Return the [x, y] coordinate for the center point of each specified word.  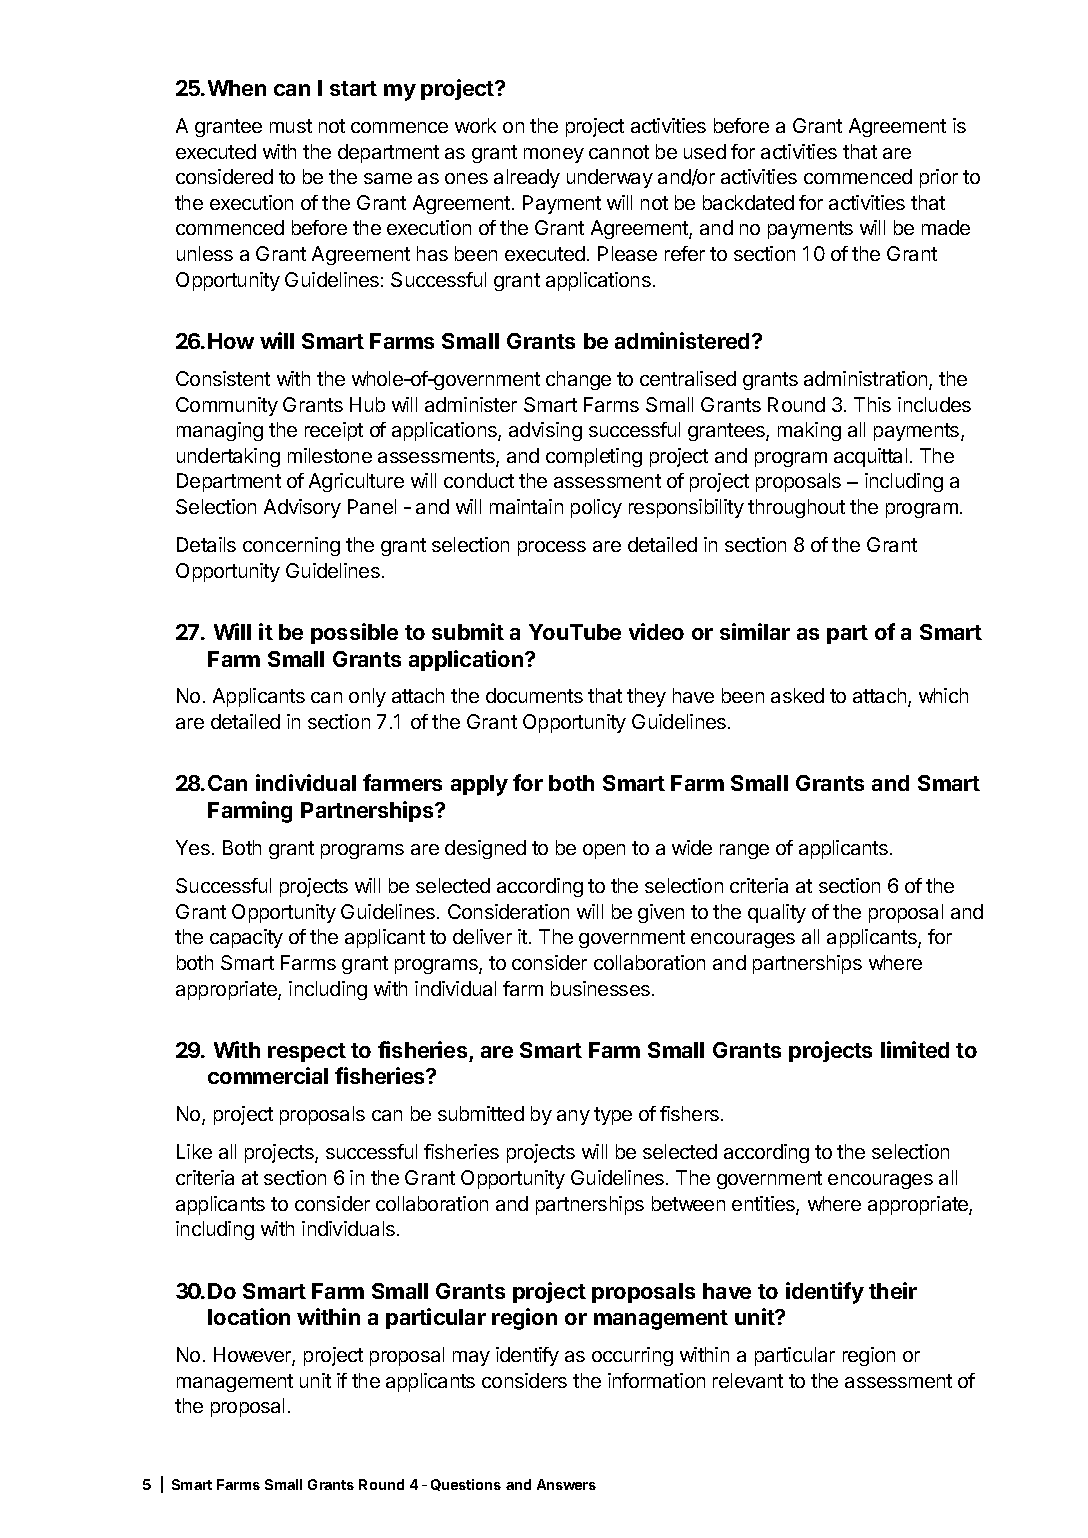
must [291, 126]
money [554, 155]
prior [939, 178]
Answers [566, 1484]
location [249, 1316]
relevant [748, 1380]
